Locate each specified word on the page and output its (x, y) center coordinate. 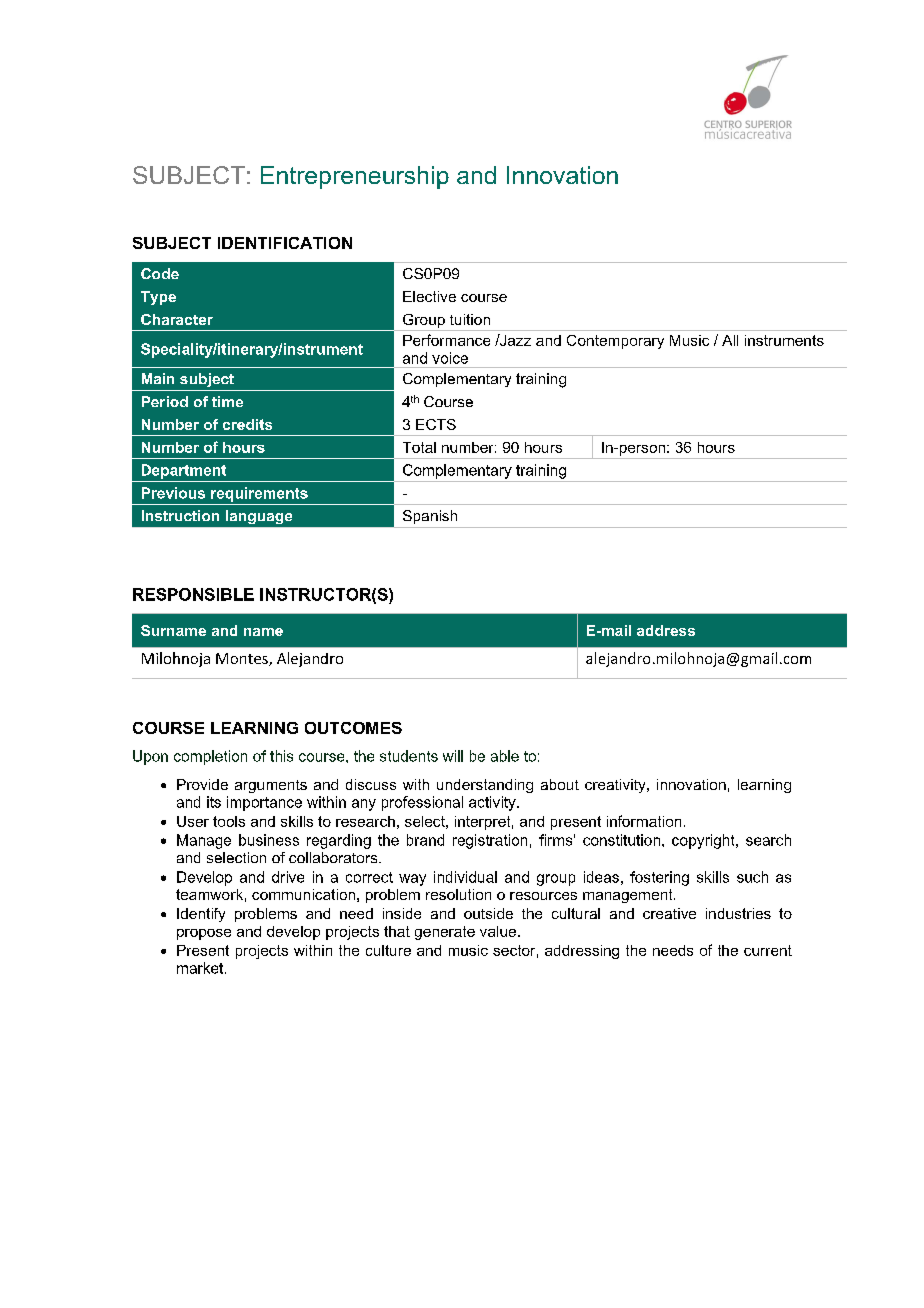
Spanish (430, 517)
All (730, 340)
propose (204, 934)
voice (450, 358)
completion (210, 757)
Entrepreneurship (355, 177)
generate (445, 933)
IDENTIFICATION (285, 243)
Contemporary (615, 342)
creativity (616, 786)
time (227, 401)
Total (419, 447)
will (453, 756)
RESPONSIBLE (193, 594)
